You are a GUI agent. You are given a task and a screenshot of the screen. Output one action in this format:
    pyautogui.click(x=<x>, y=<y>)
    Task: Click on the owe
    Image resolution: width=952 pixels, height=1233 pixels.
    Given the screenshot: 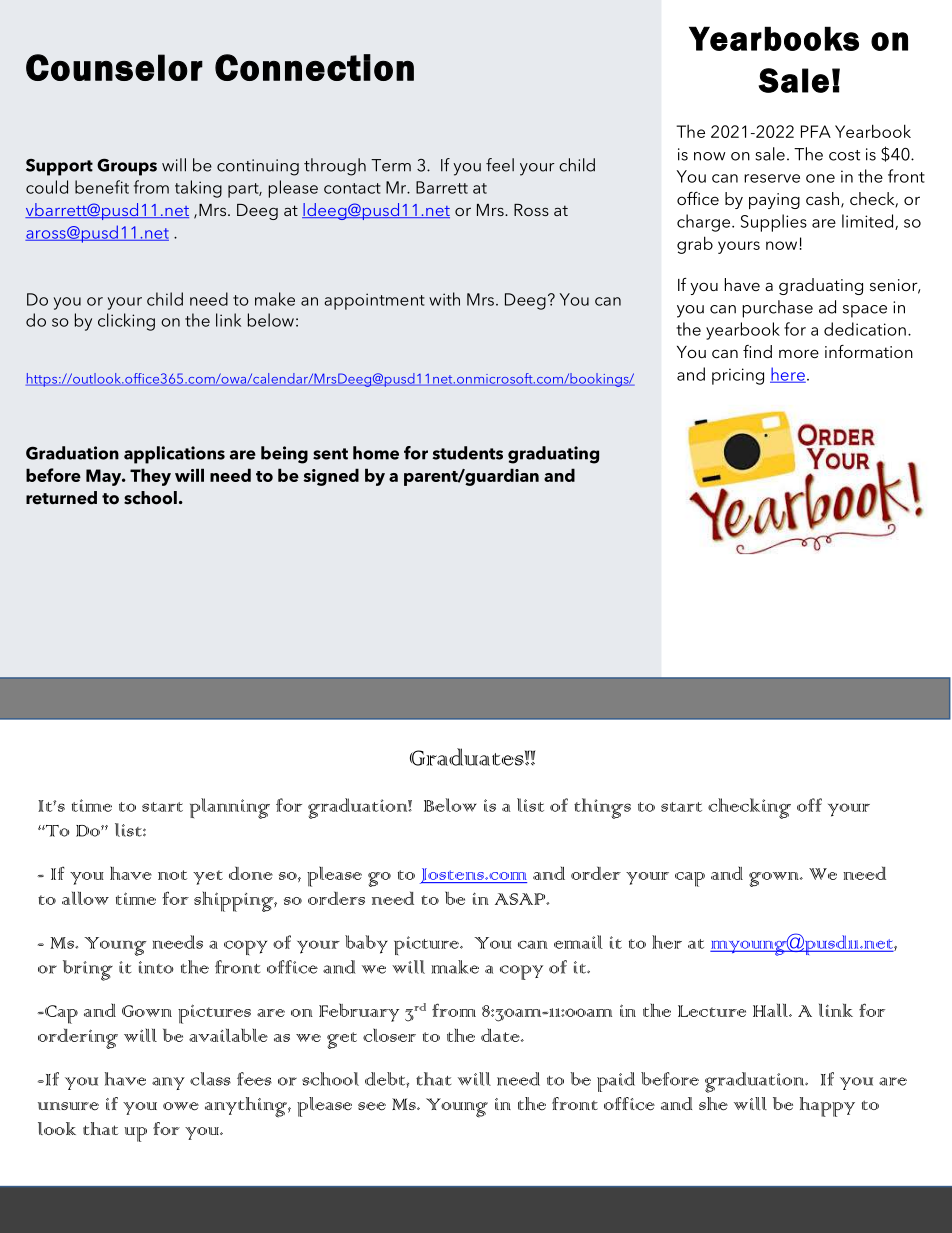 What is the action you would take?
    pyautogui.click(x=181, y=1106)
